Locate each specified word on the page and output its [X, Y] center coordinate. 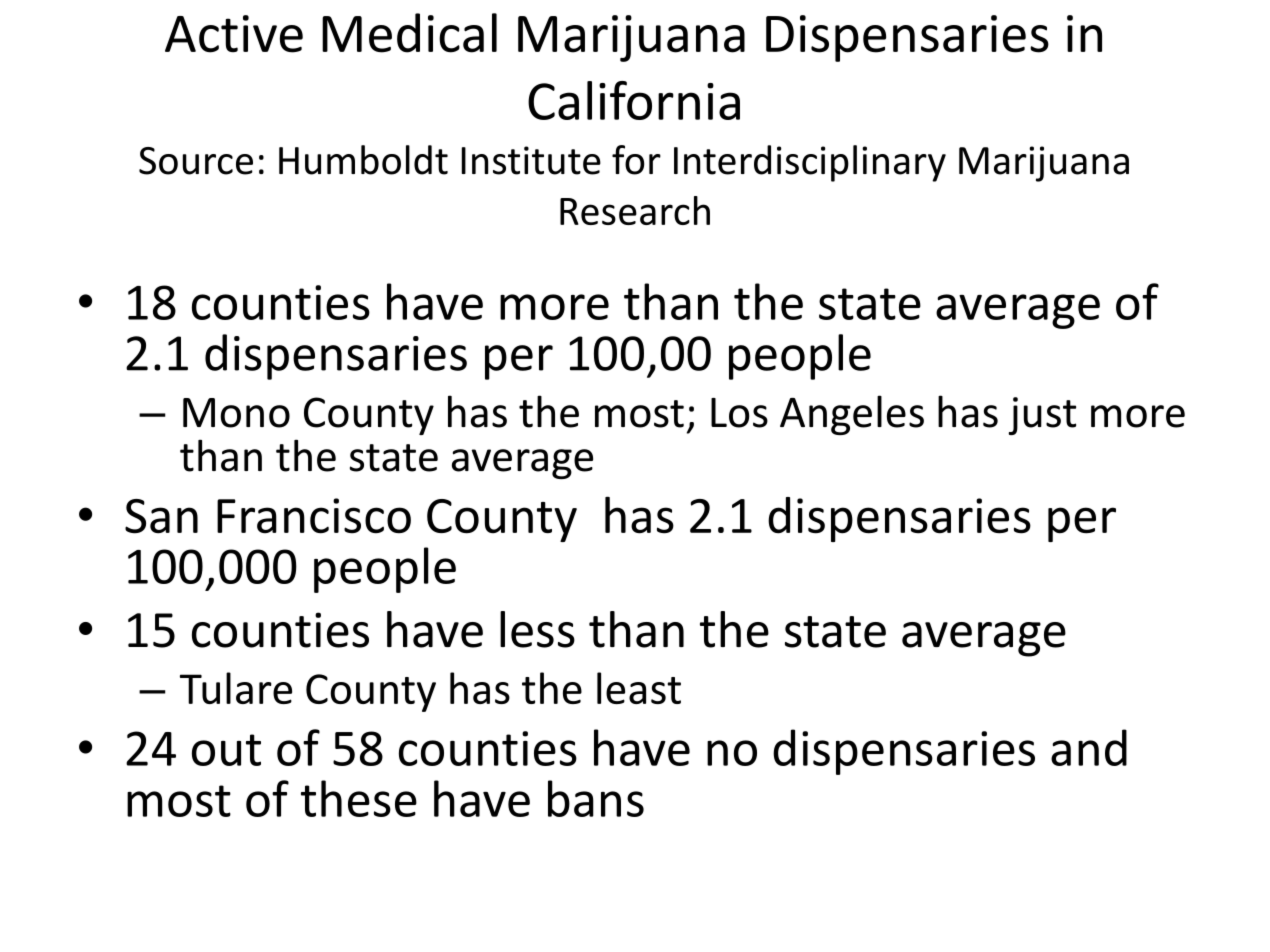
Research [635, 210]
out [226, 750]
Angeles [852, 415]
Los [739, 413]
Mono [236, 413]
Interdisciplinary [810, 163]
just [1042, 416]
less [537, 629]
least [639, 688]
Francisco [314, 516]
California [634, 100]
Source [196, 161]
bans [596, 798]
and [1089, 747]
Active [234, 34]
